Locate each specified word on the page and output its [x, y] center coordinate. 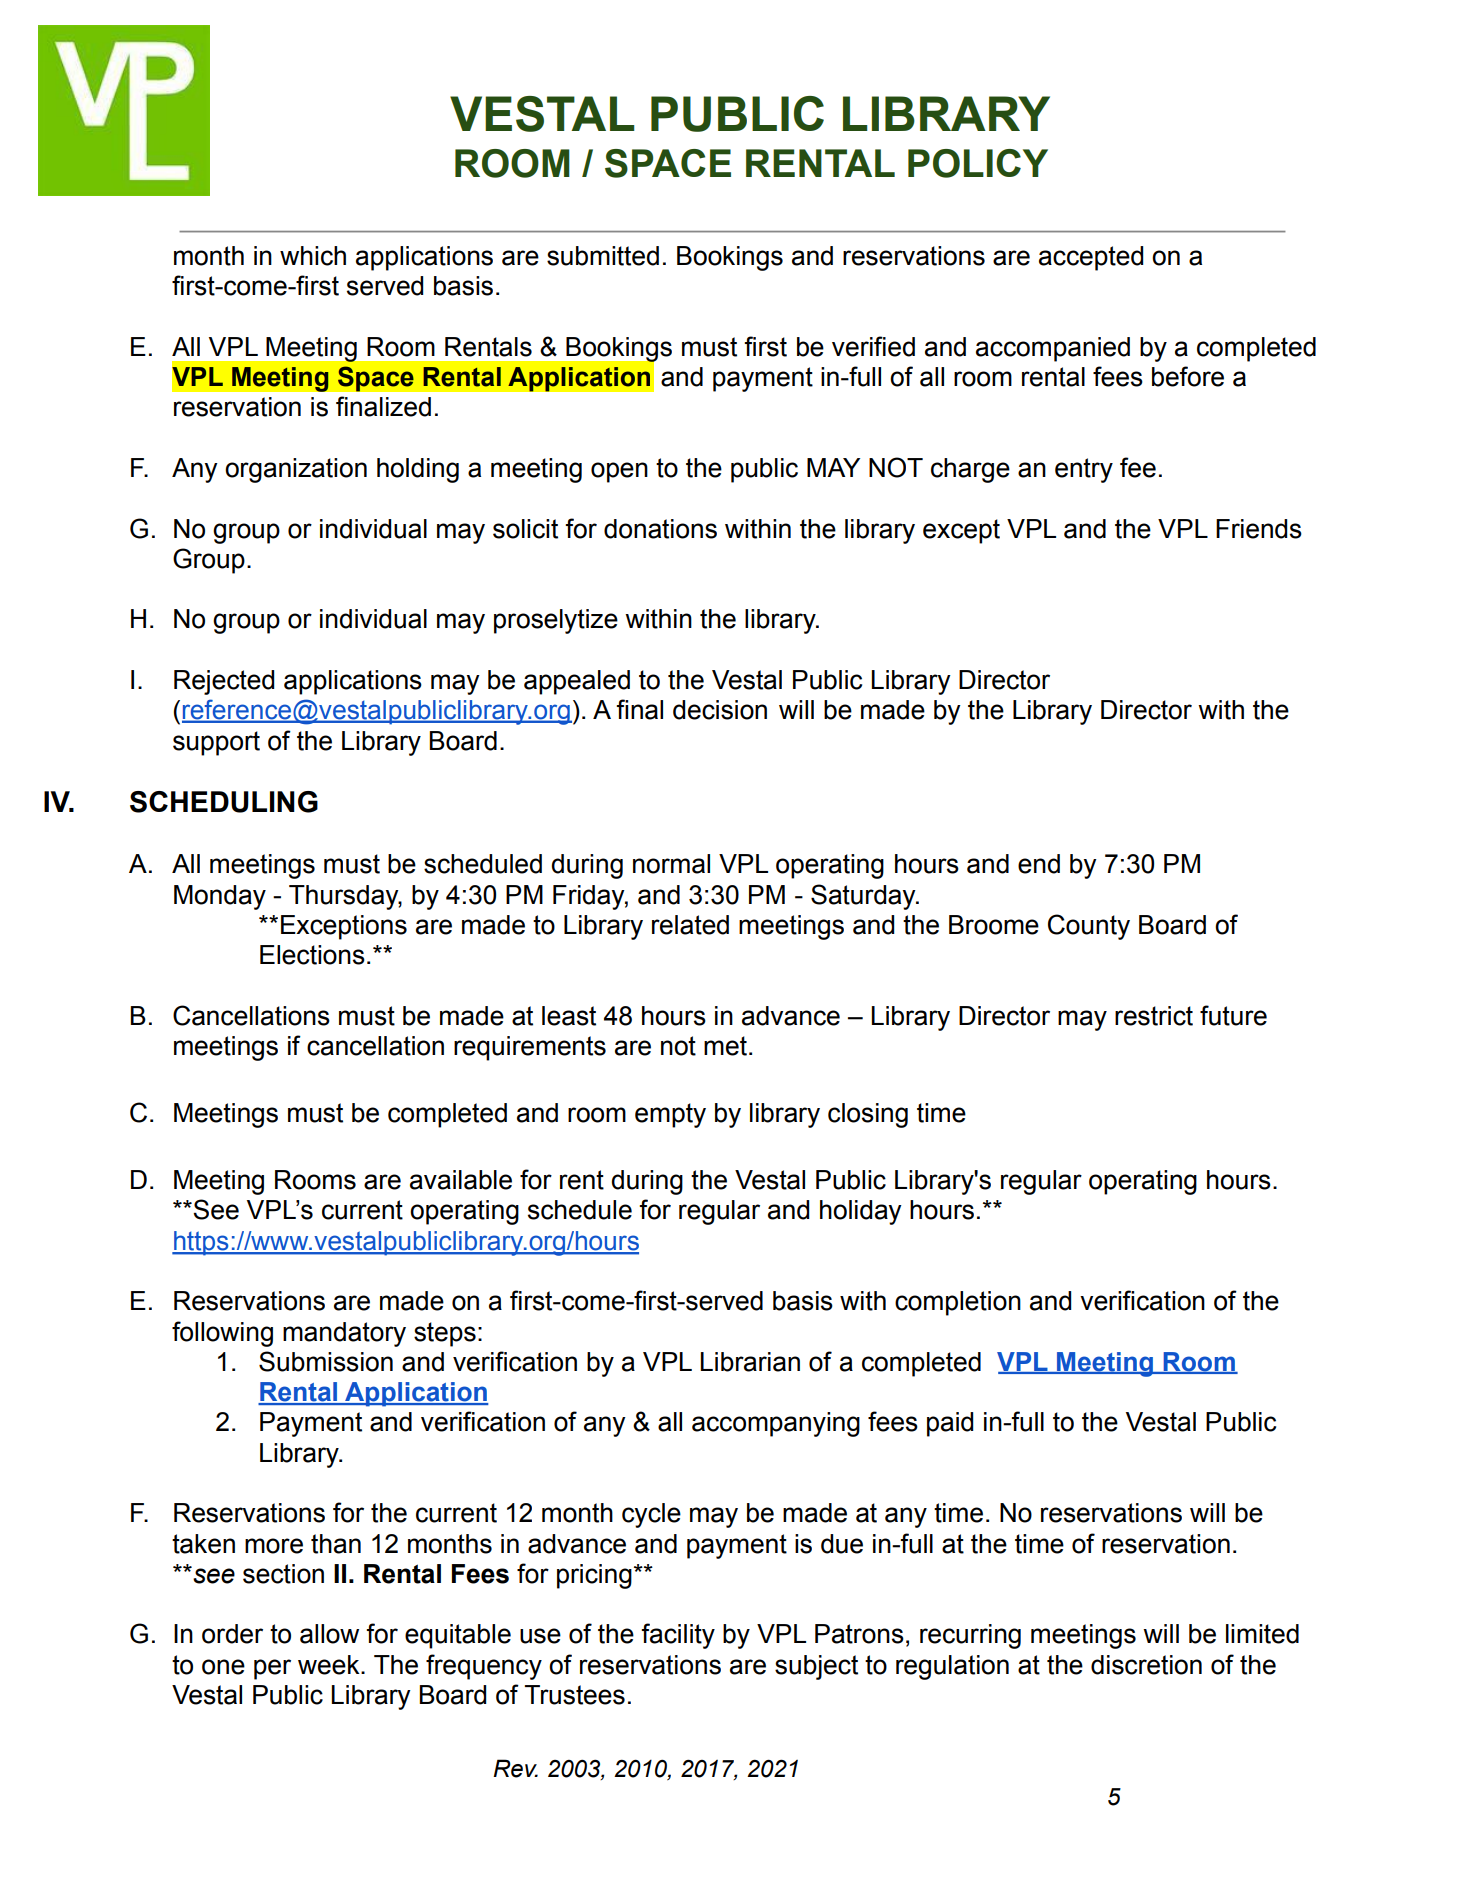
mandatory [344, 1334]
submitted [603, 256]
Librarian [750, 1362]
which [313, 256]
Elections [312, 955]
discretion [1146, 1665]
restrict [1154, 1016]
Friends [1259, 529]
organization [296, 470]
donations [660, 529]
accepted [1091, 258]
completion [958, 1303]
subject [816, 1667]
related [690, 925]
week [330, 1665]
